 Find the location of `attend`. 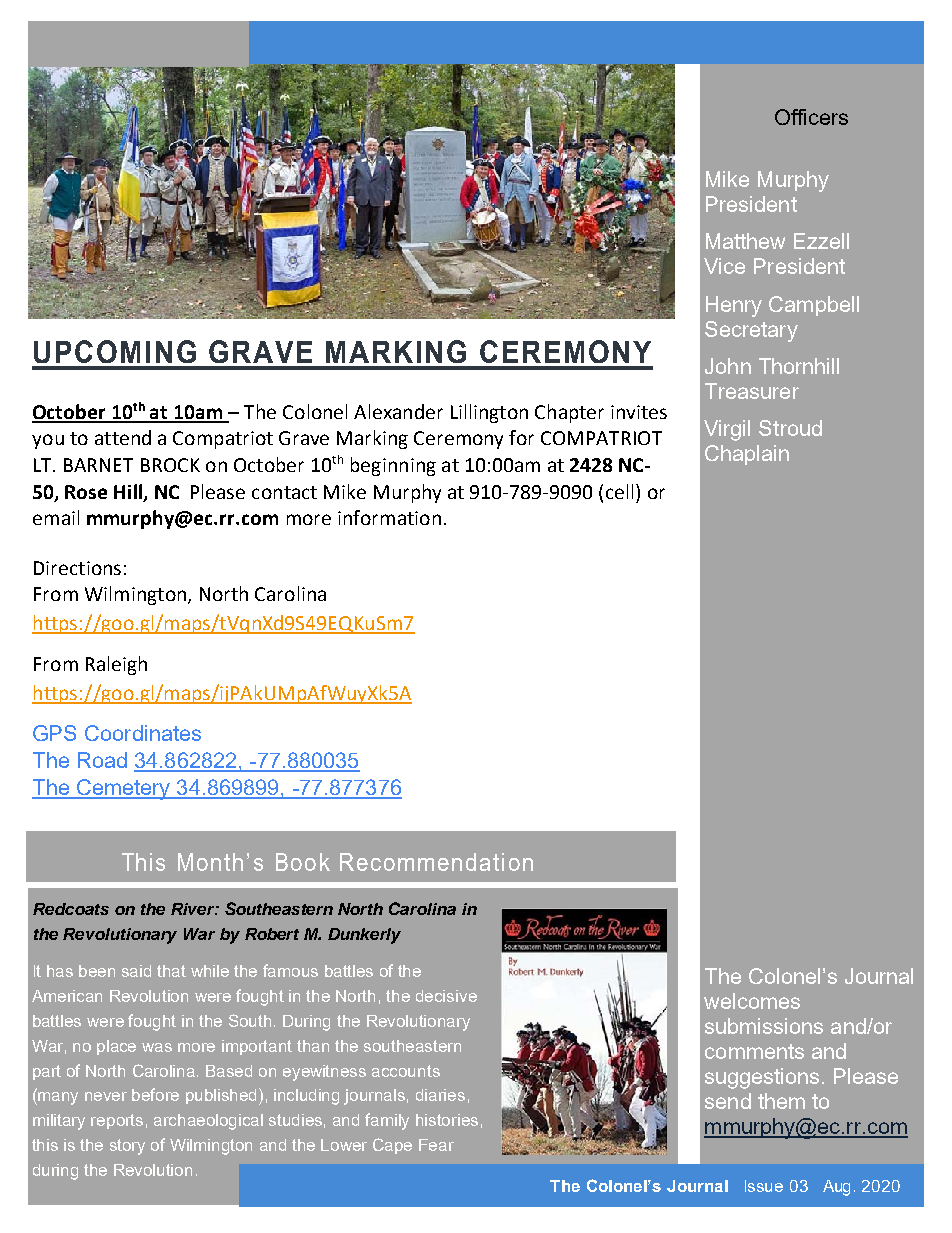

attend is located at coordinates (123, 437).
